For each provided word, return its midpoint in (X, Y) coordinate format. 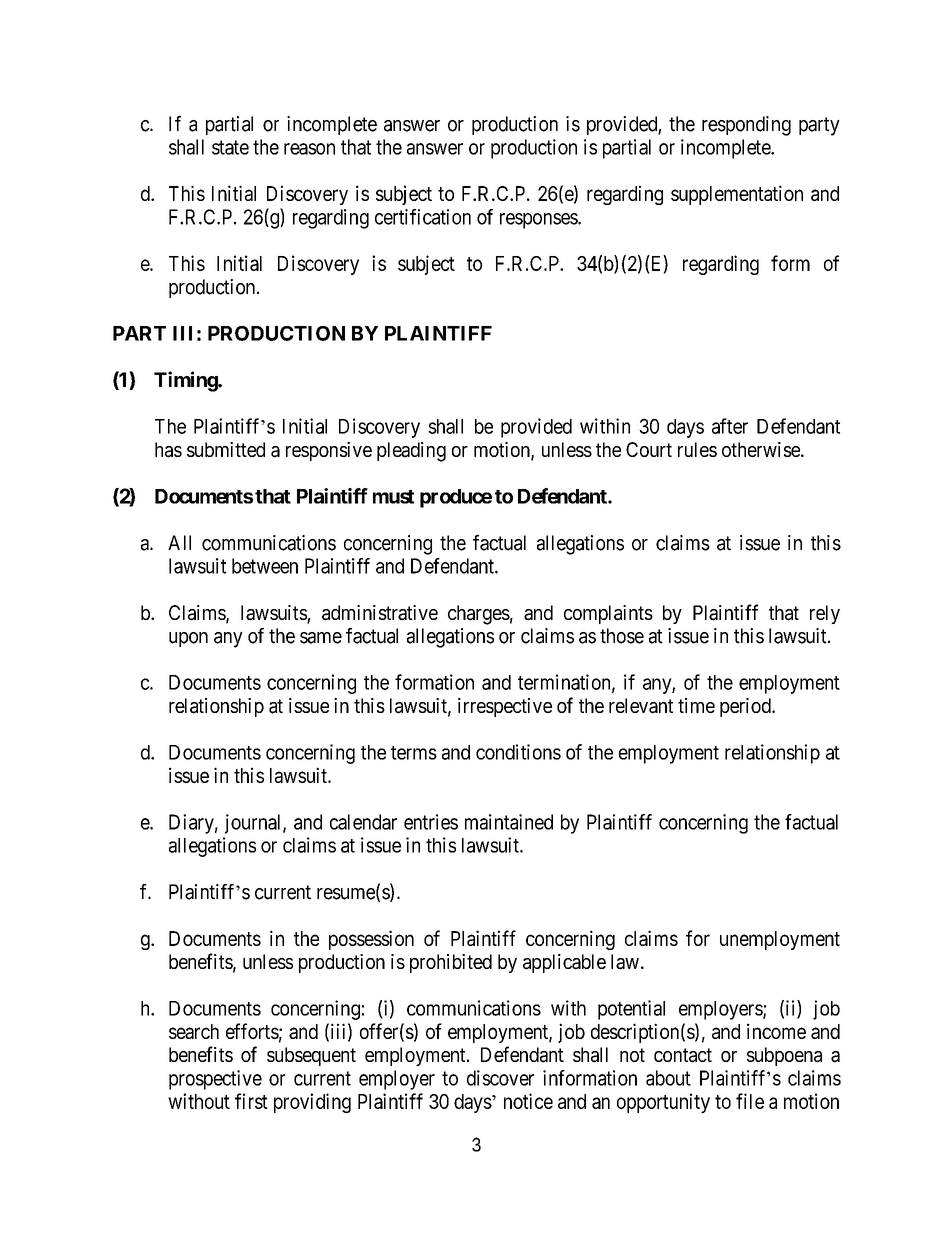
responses (539, 221)
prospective (215, 1080)
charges (479, 615)
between (265, 566)
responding (746, 126)
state (230, 147)
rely (825, 614)
